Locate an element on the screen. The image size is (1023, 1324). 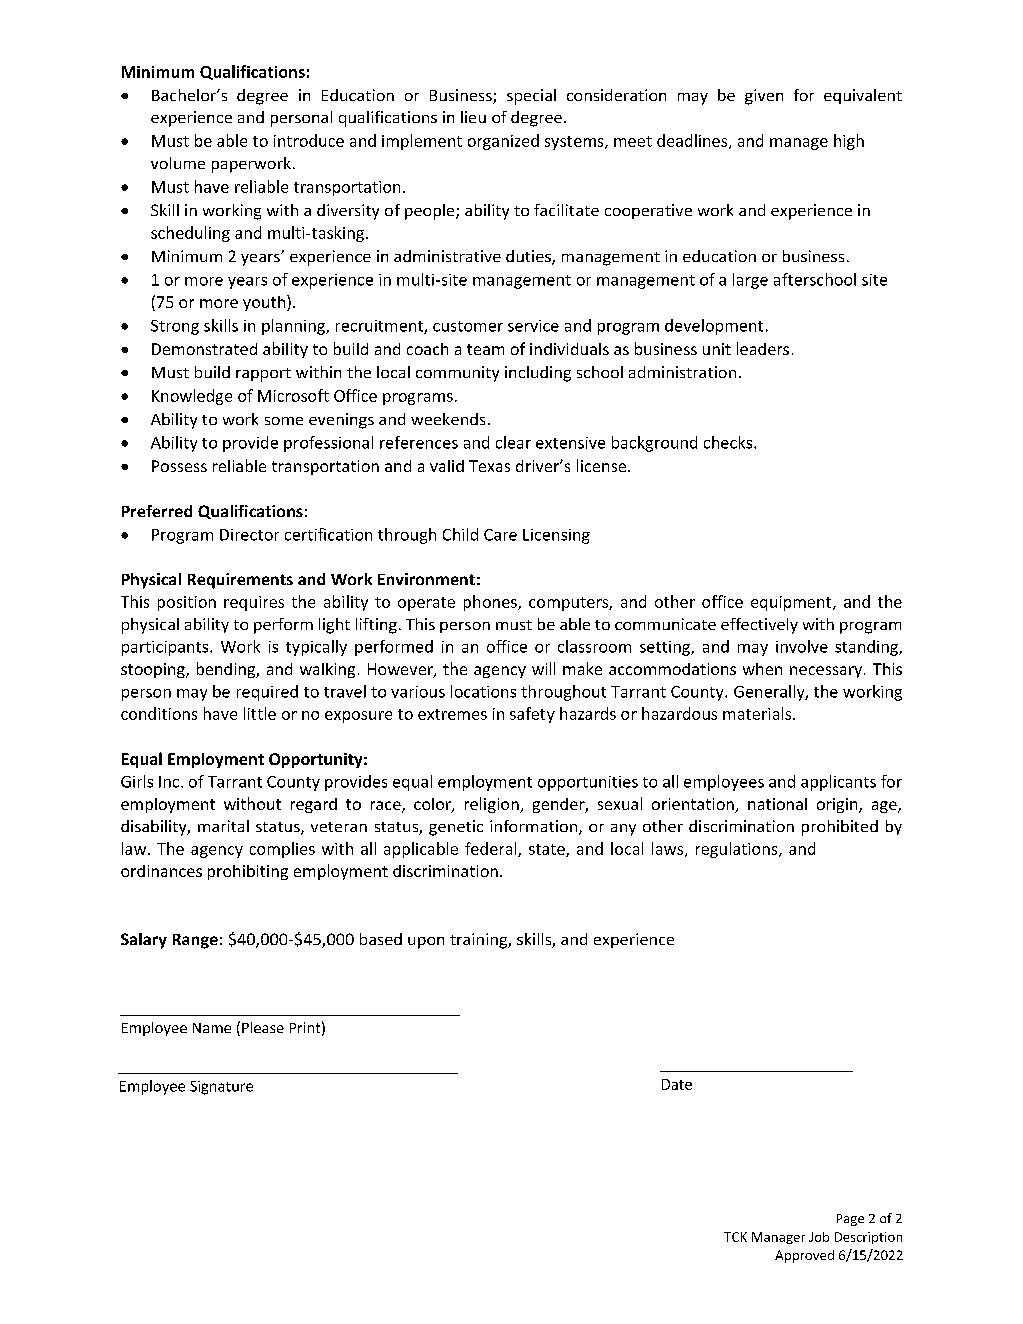
leaders is located at coordinates (763, 348).
